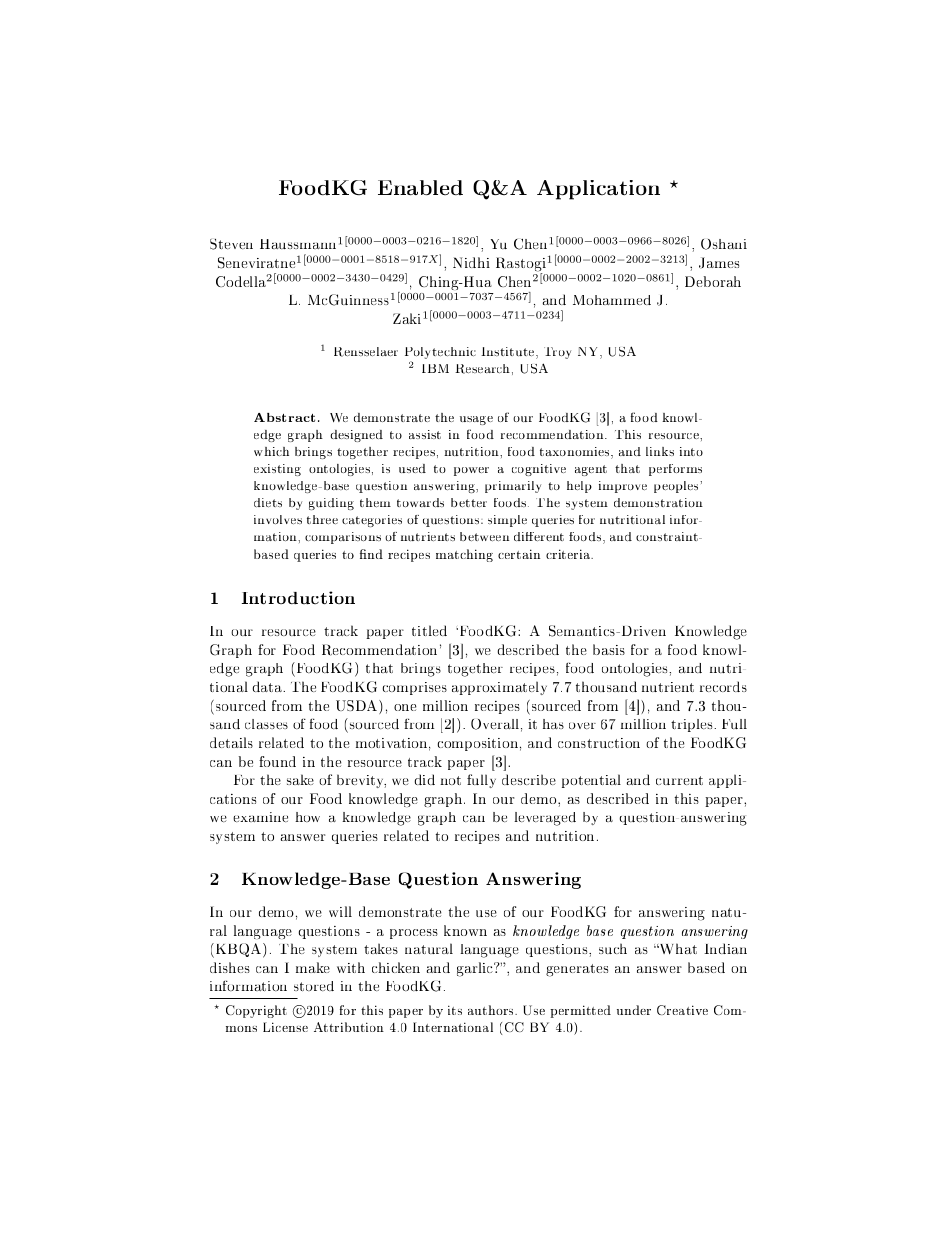 This page has width=952, height=1233. What do you see at coordinates (231, 244) in the page?
I see `Steven` at bounding box center [231, 244].
